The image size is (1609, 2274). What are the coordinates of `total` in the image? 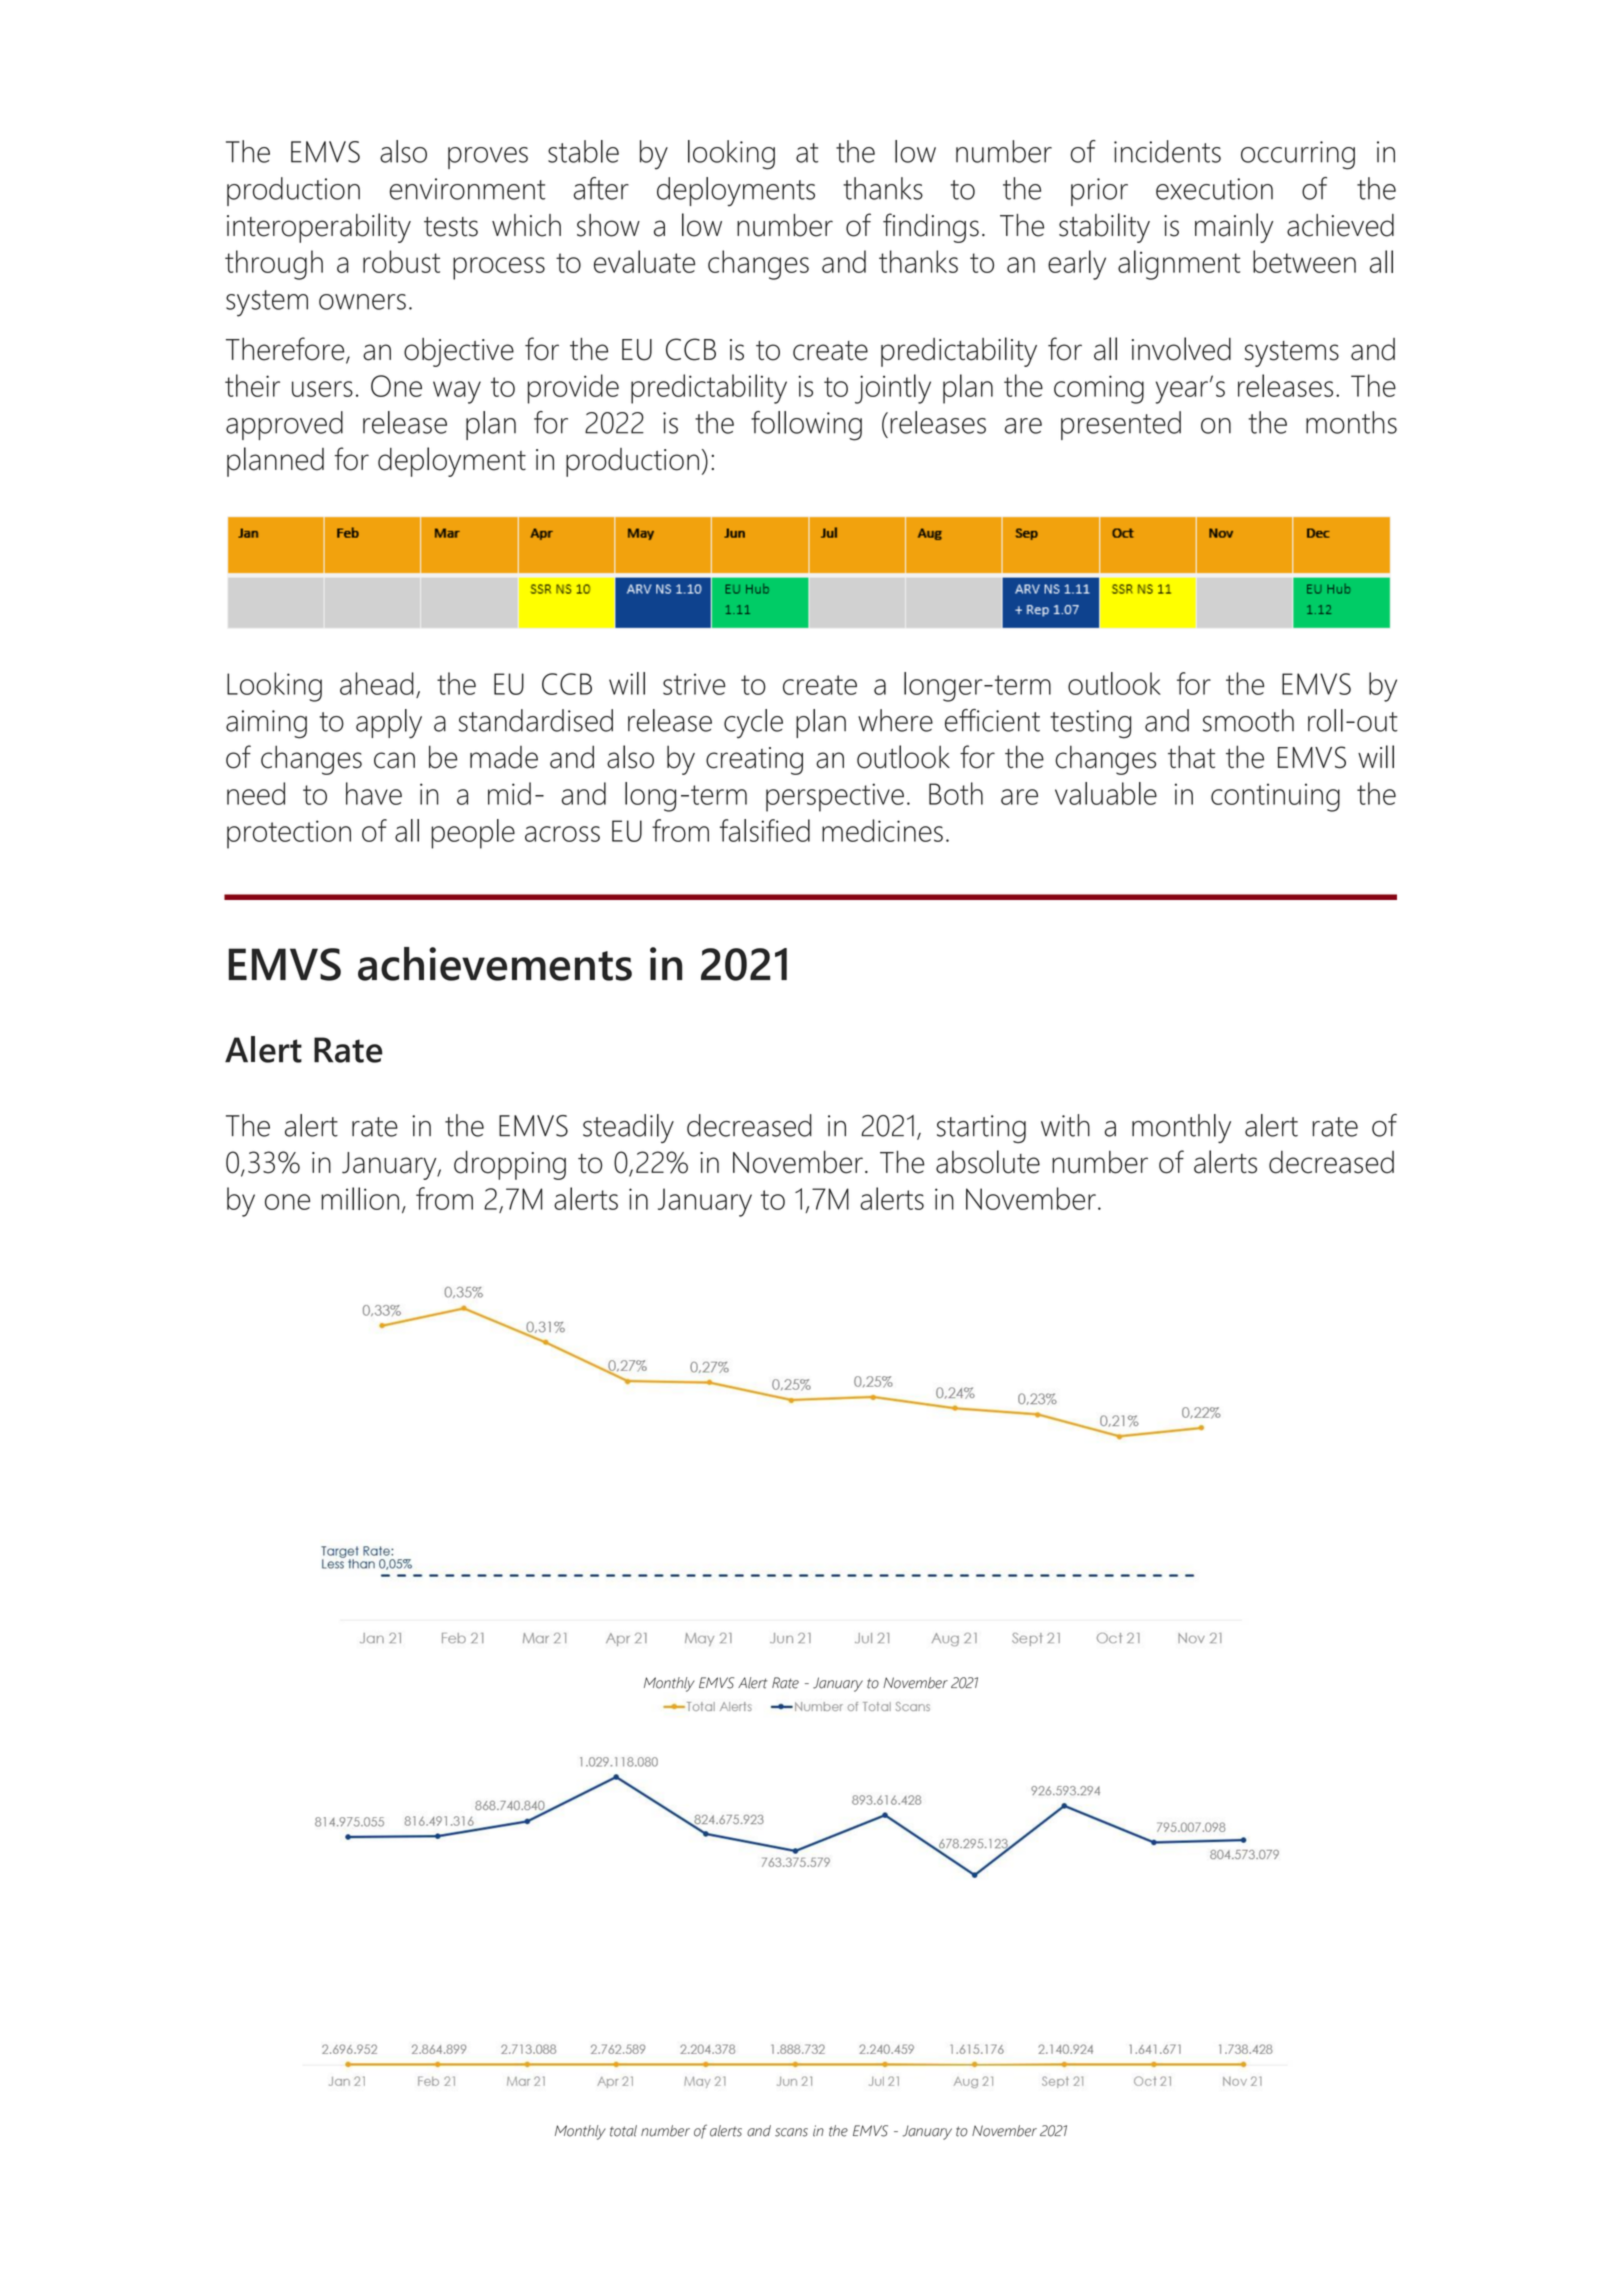 It's located at (623, 2131).
